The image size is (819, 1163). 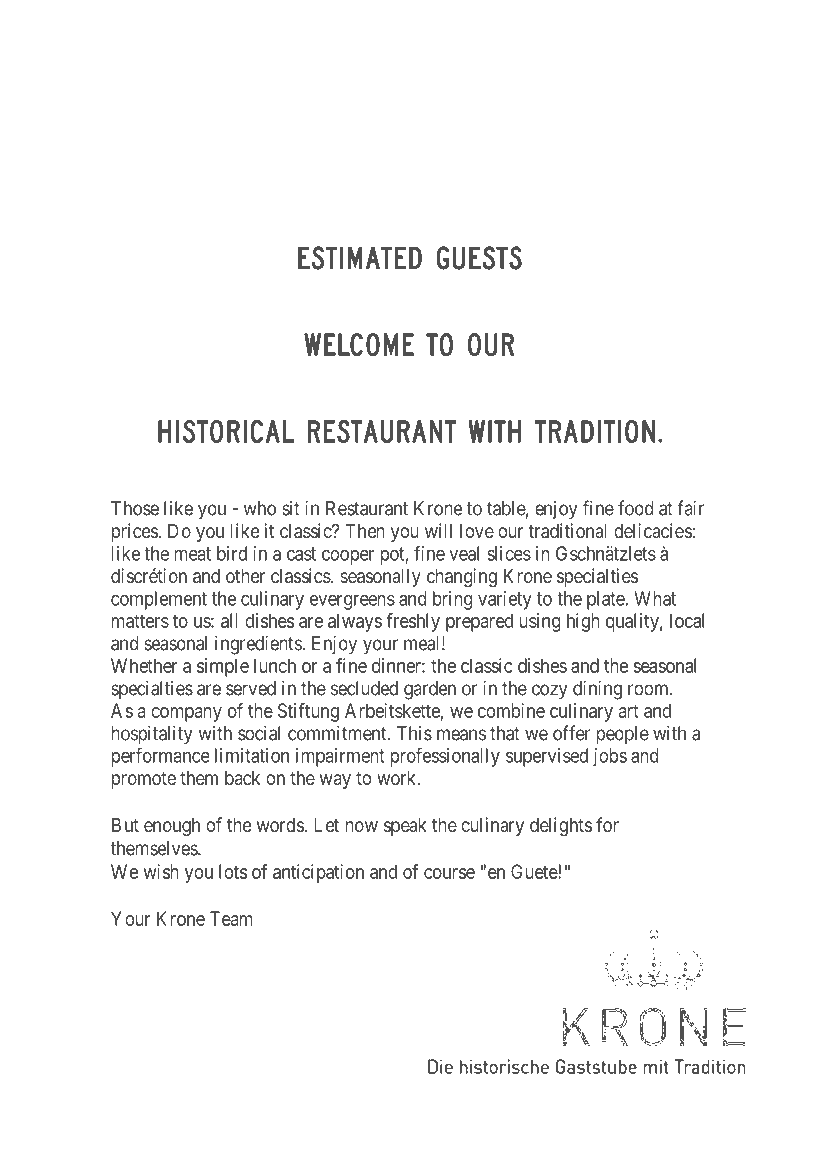 I want to click on back, so click(x=242, y=778).
